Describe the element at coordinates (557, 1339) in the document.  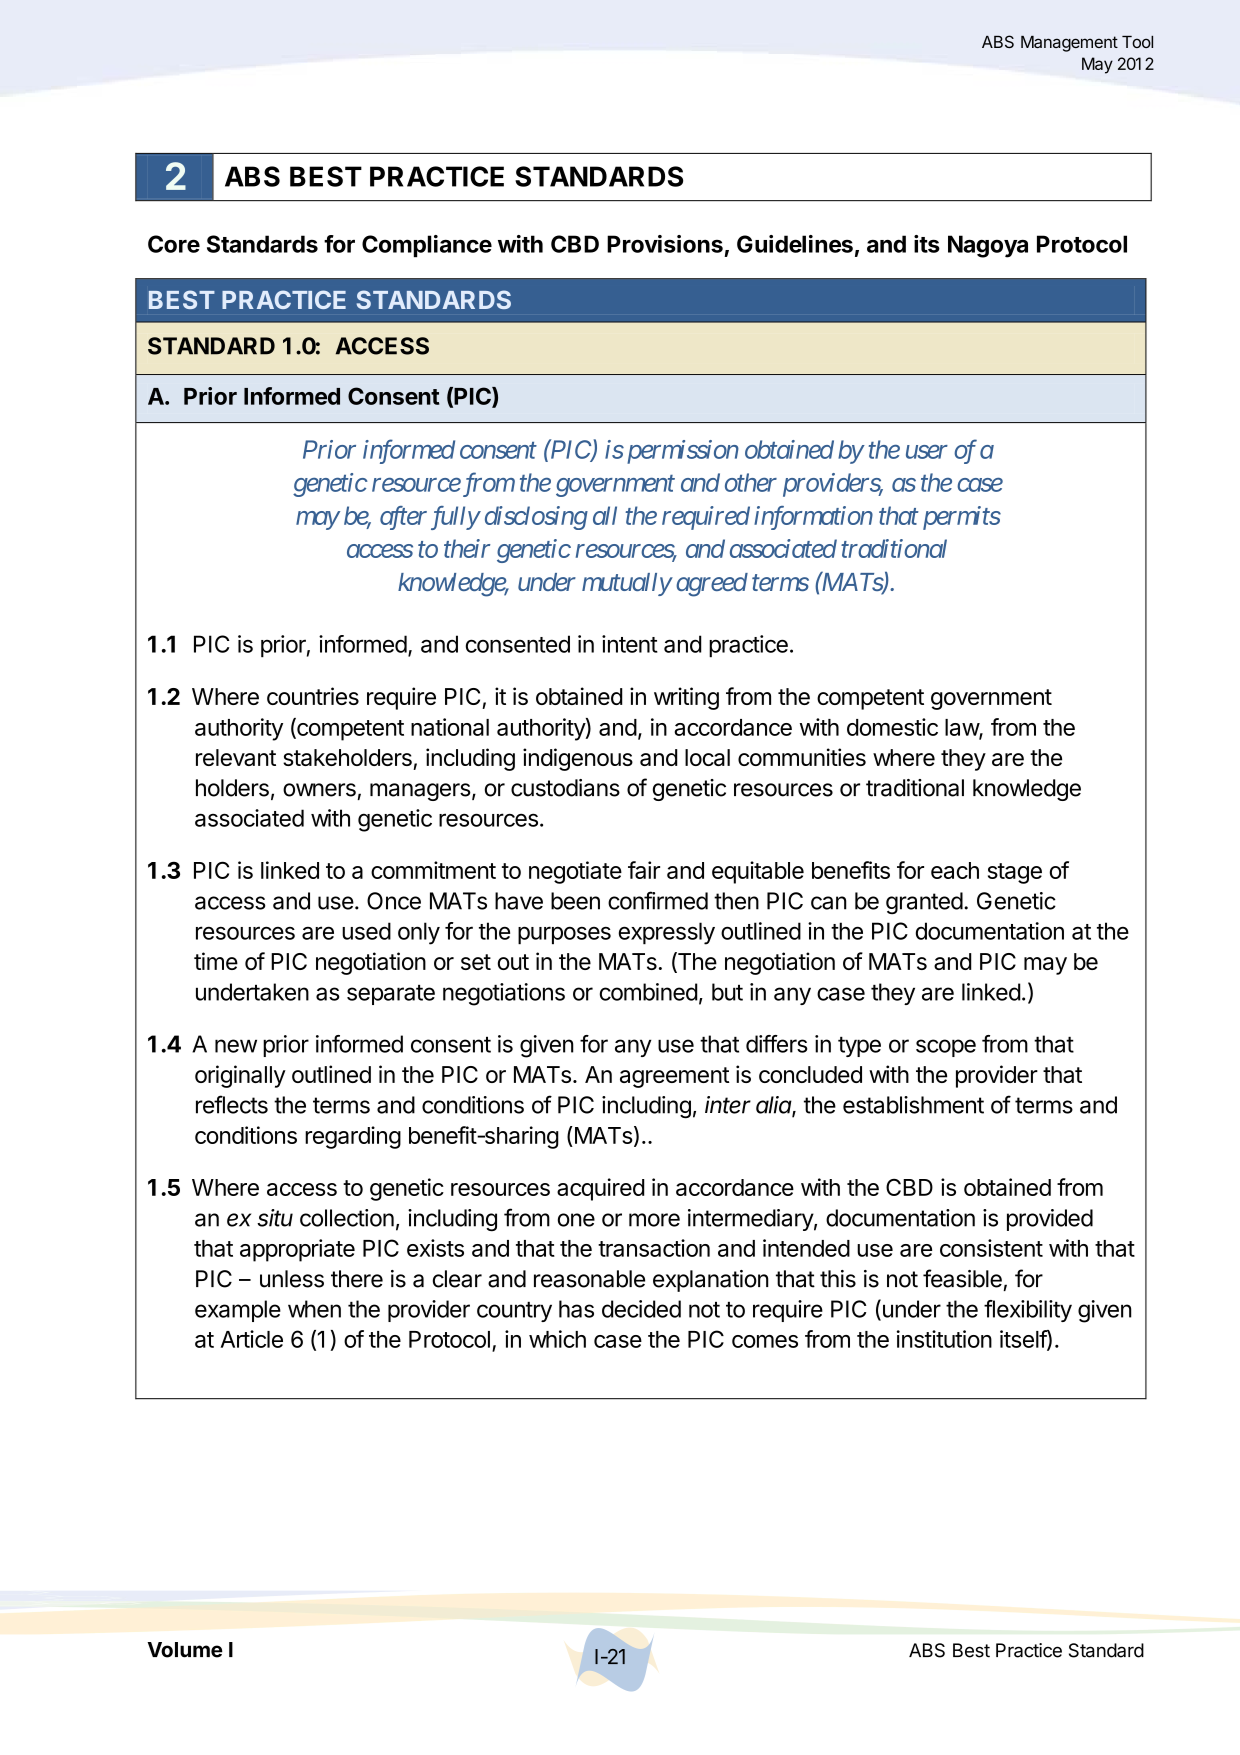
I see `which` at that location.
